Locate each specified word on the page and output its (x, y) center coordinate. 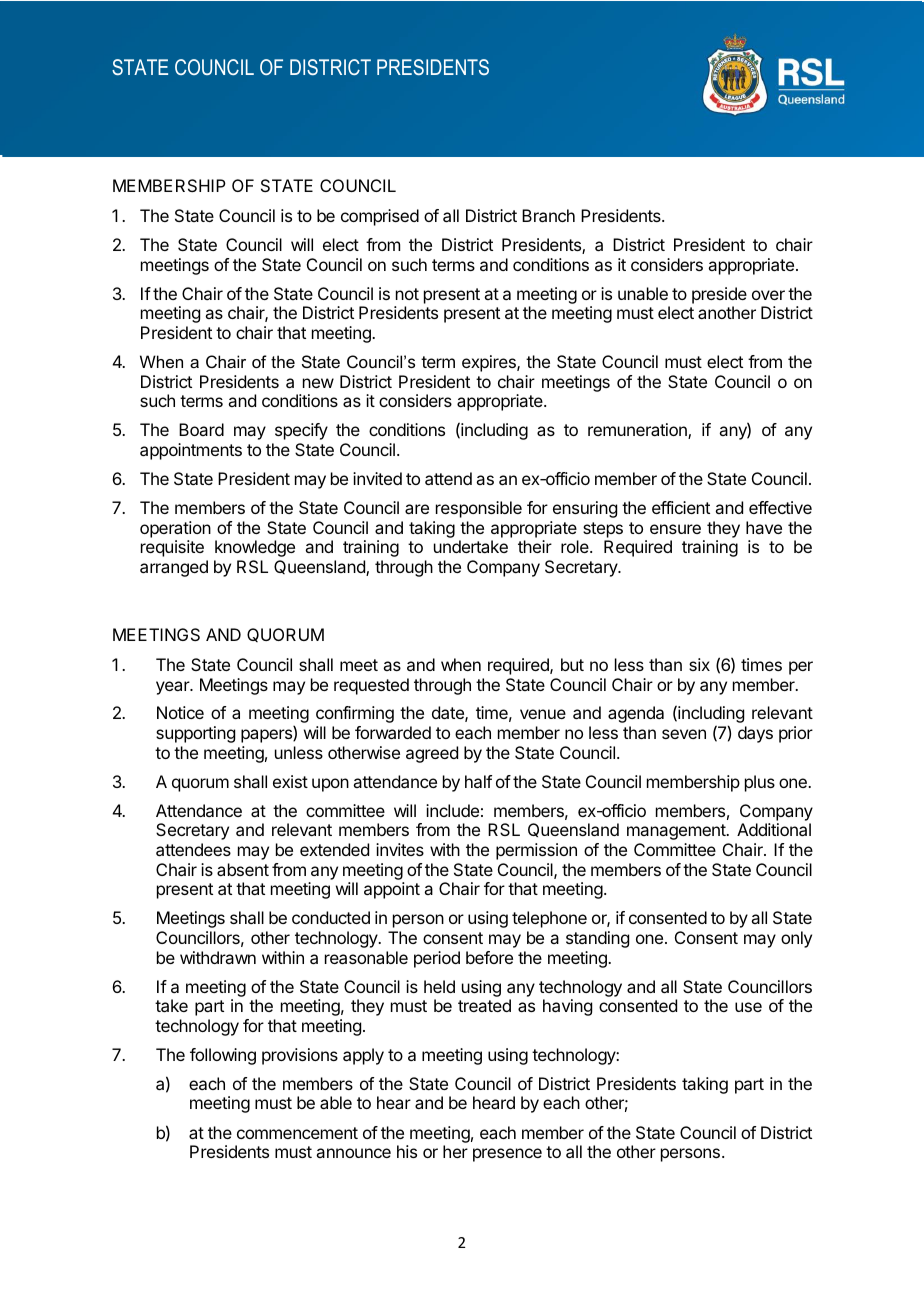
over (768, 295)
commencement (297, 1133)
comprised (380, 217)
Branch (548, 215)
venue (543, 714)
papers (267, 736)
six (699, 664)
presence (507, 1155)
